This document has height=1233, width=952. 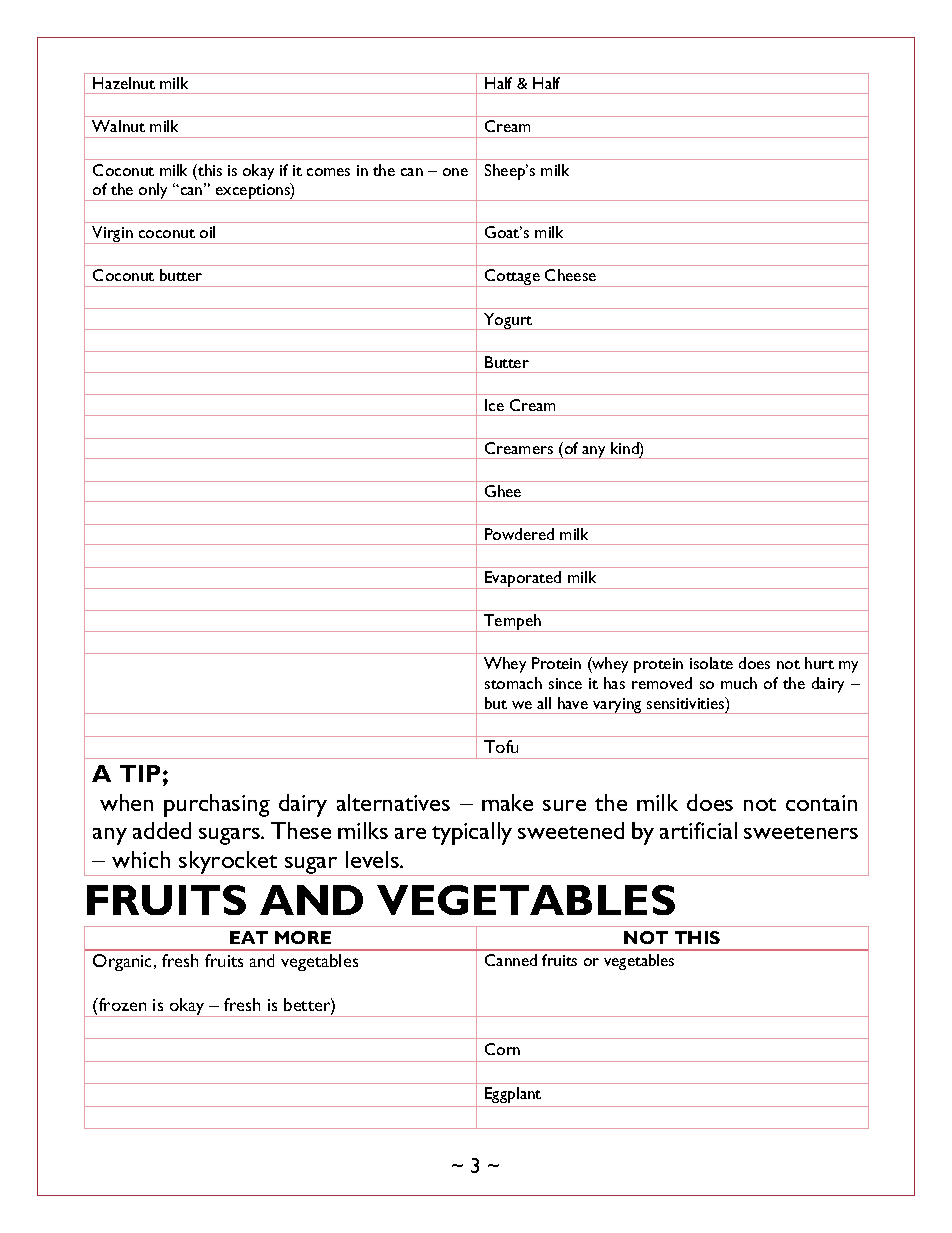 I want to click on TIP, so click(x=140, y=773).
